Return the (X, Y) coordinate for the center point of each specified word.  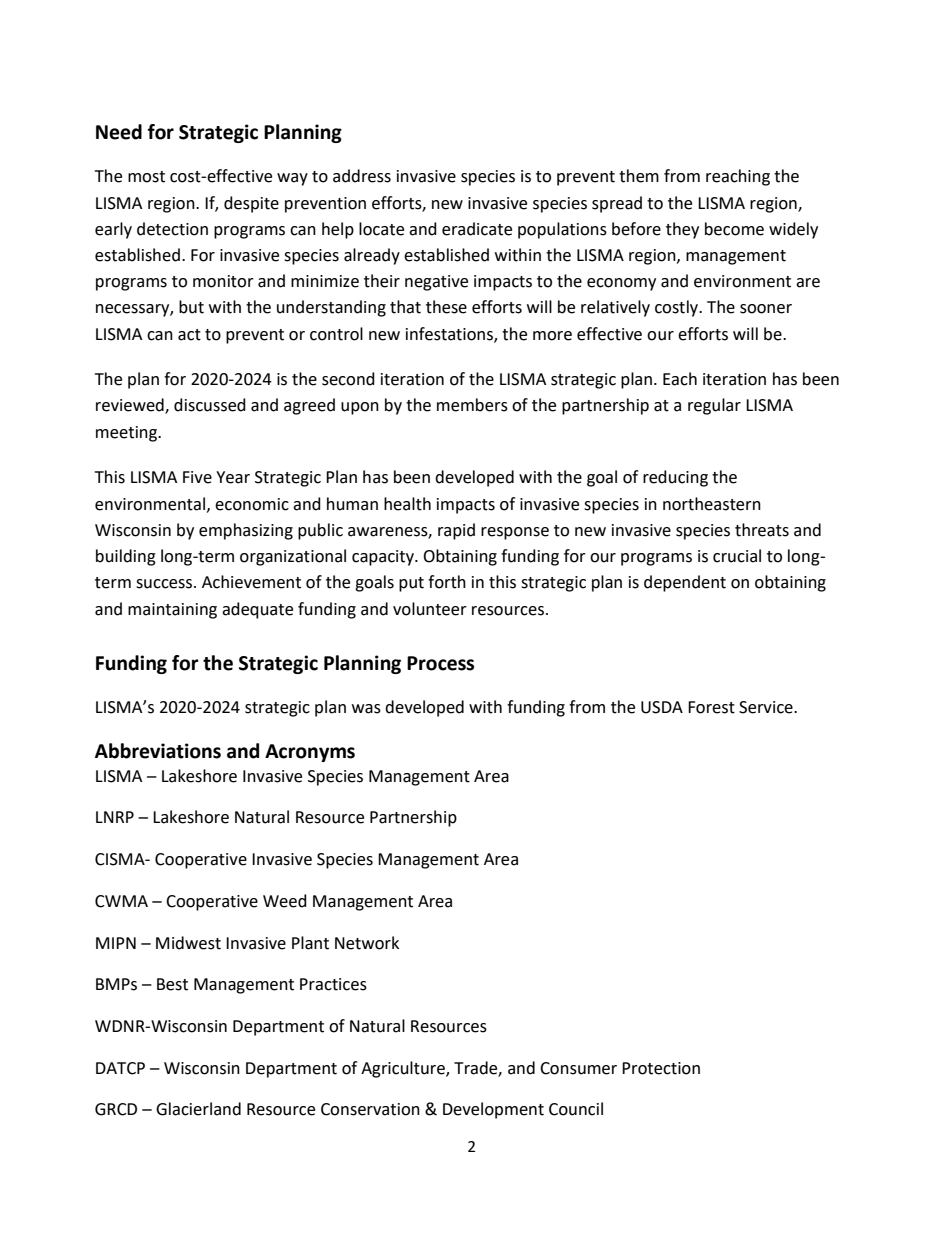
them (639, 176)
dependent (685, 583)
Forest (711, 707)
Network (367, 943)
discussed (210, 405)
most (146, 177)
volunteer (430, 609)
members (472, 405)
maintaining (172, 611)
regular (714, 406)
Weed (285, 901)
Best (172, 984)
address (362, 176)
